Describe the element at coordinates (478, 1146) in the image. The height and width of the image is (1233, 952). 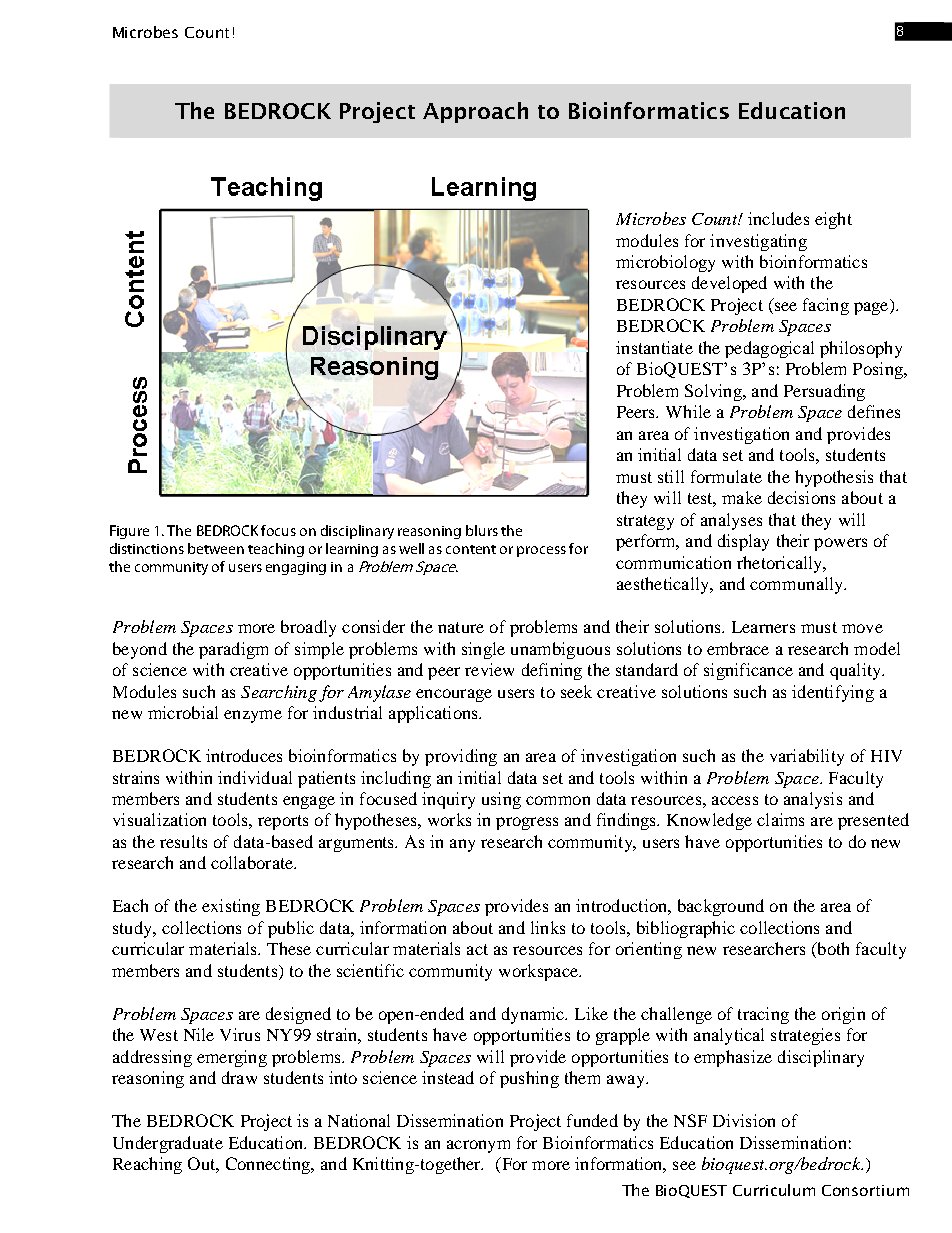
I see `acronym` at that location.
